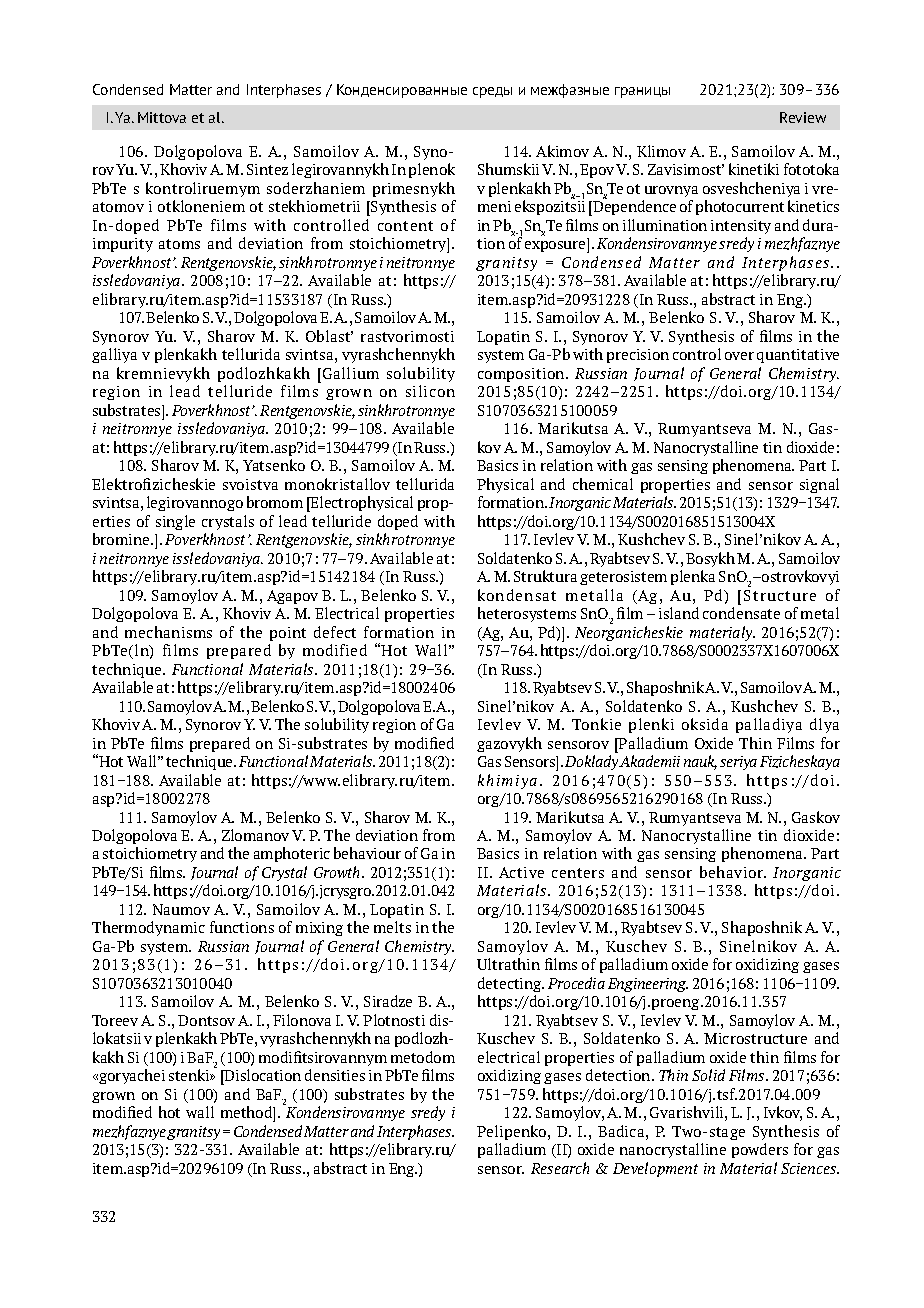 The width and height of the screenshot is (924, 1308). What do you see at coordinates (405, 226) in the screenshot?
I see `content` at bounding box center [405, 226].
